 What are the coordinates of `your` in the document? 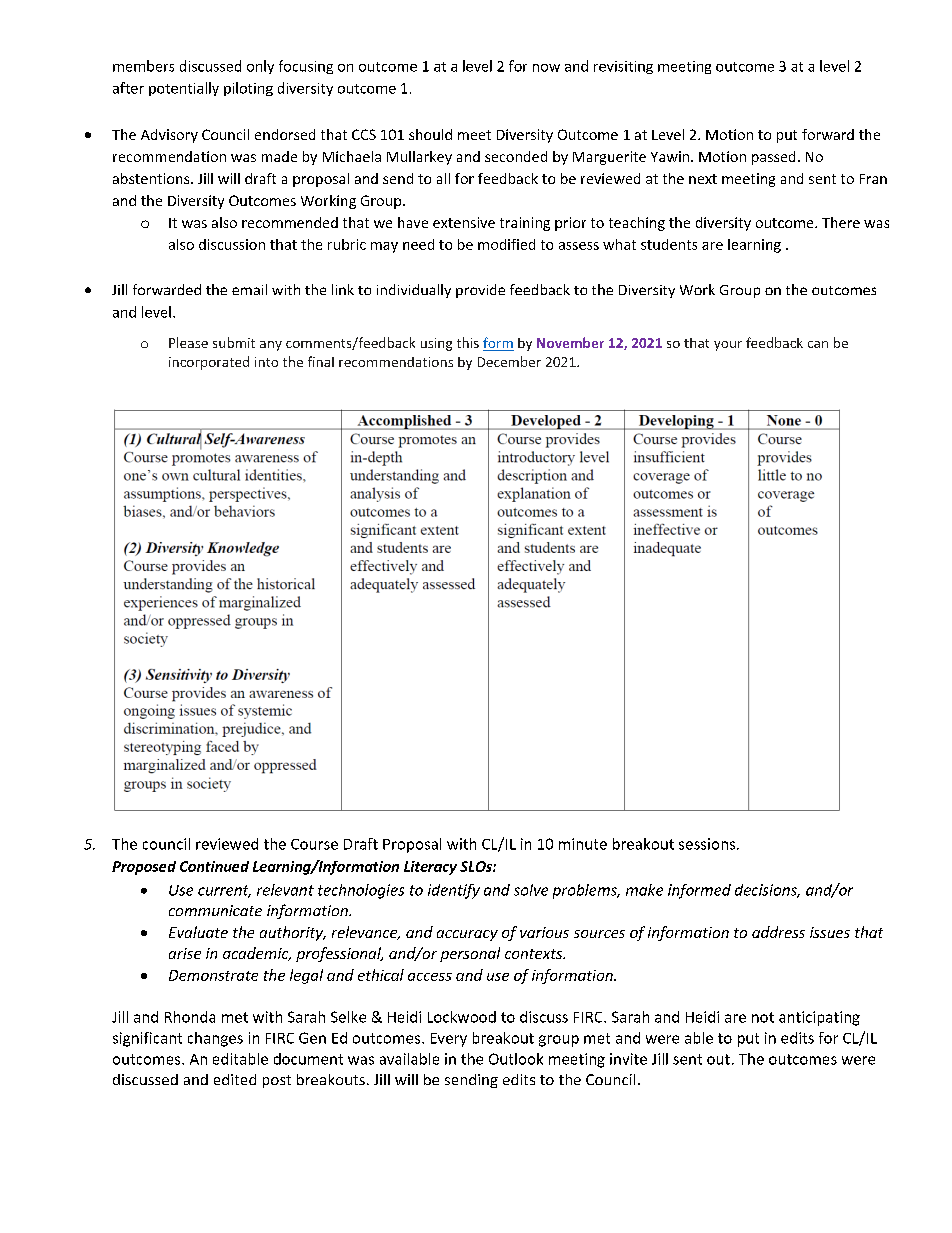 It's located at (728, 346).
